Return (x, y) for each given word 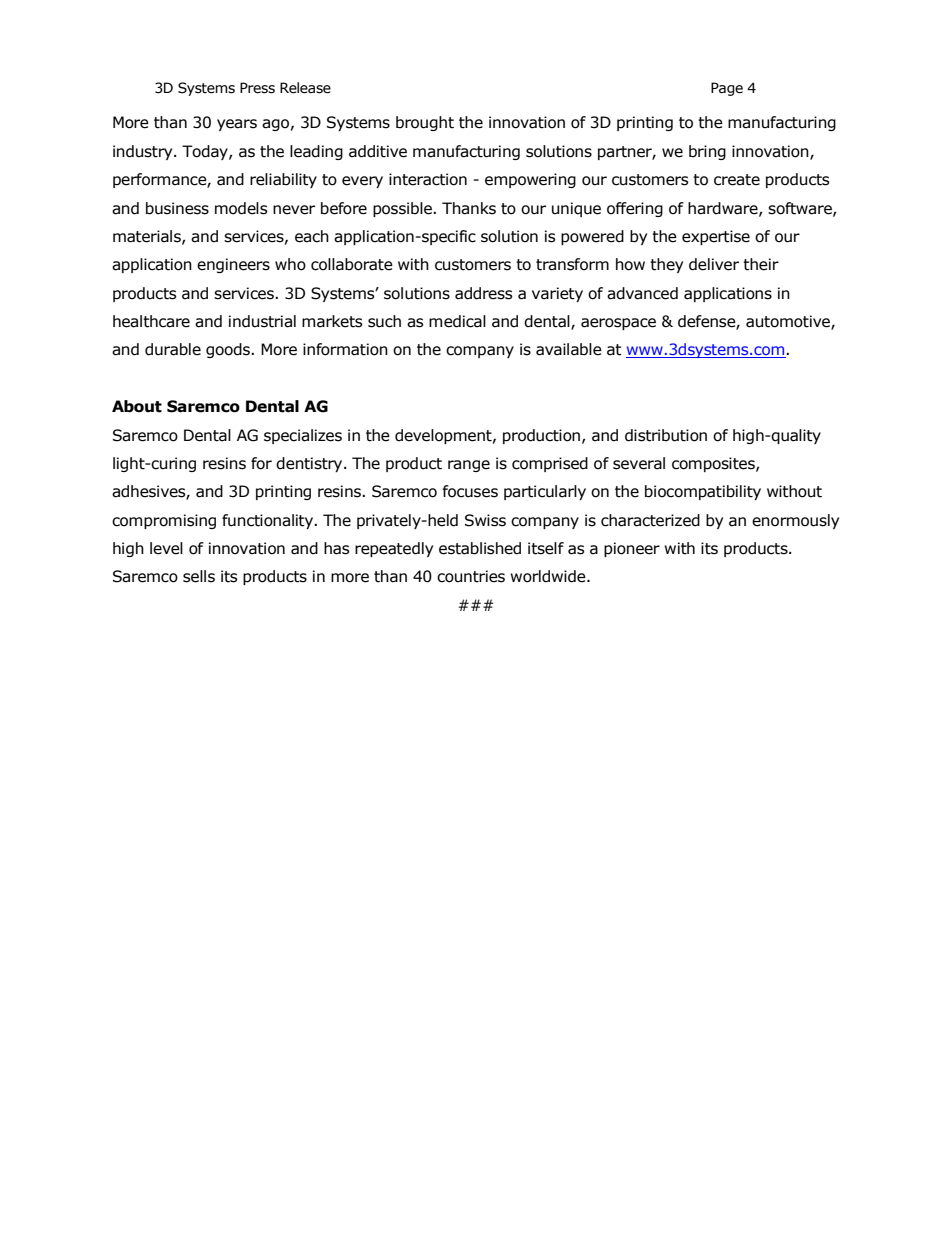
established (480, 548)
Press (257, 88)
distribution (666, 435)
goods (229, 350)
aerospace (618, 324)
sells (199, 576)
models (241, 208)
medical (457, 321)
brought (425, 123)
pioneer (632, 549)
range (469, 466)
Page (727, 89)
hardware (724, 209)
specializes (303, 436)
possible (403, 209)
